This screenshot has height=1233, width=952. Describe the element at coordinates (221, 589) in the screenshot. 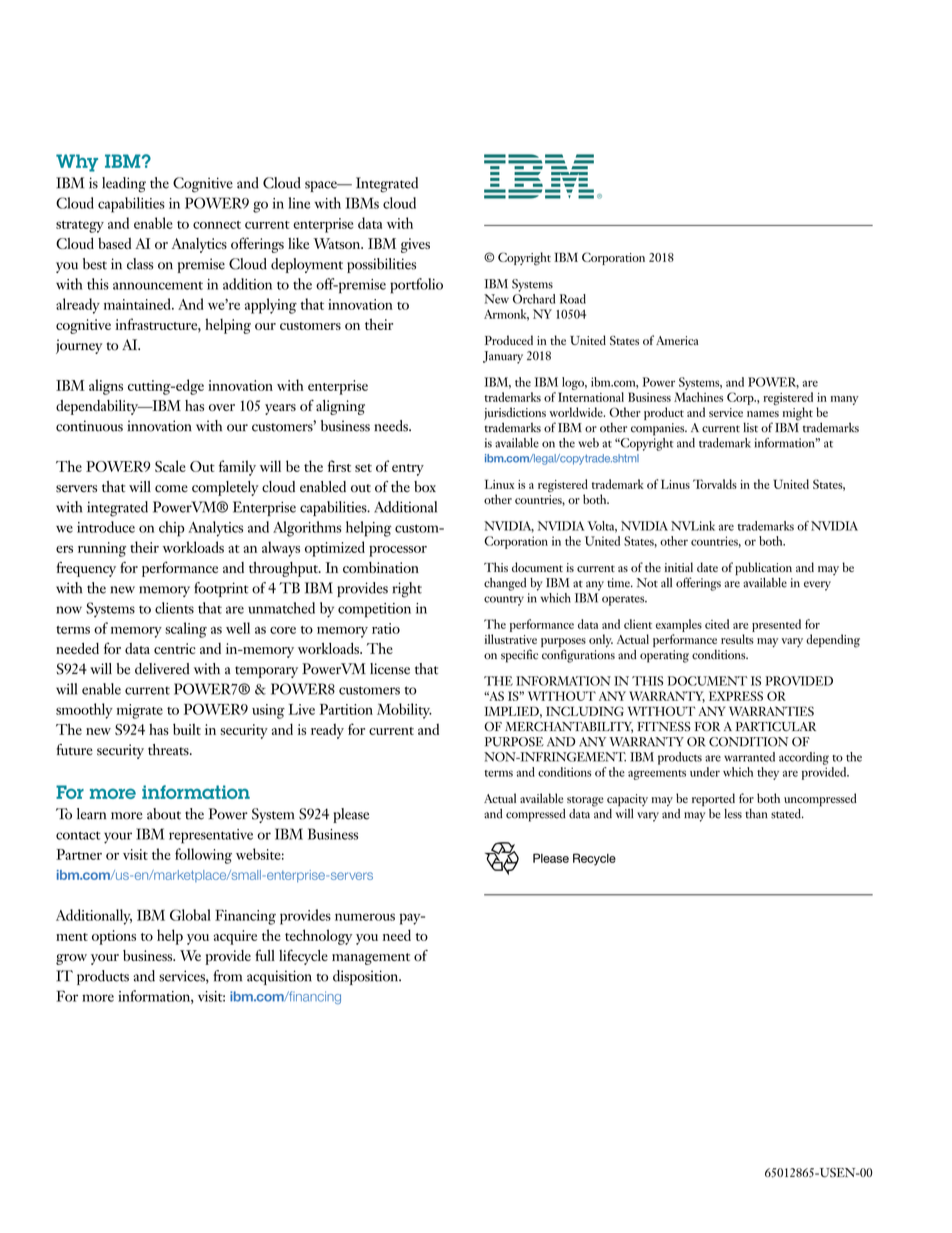

I see `footprint` at that location.
